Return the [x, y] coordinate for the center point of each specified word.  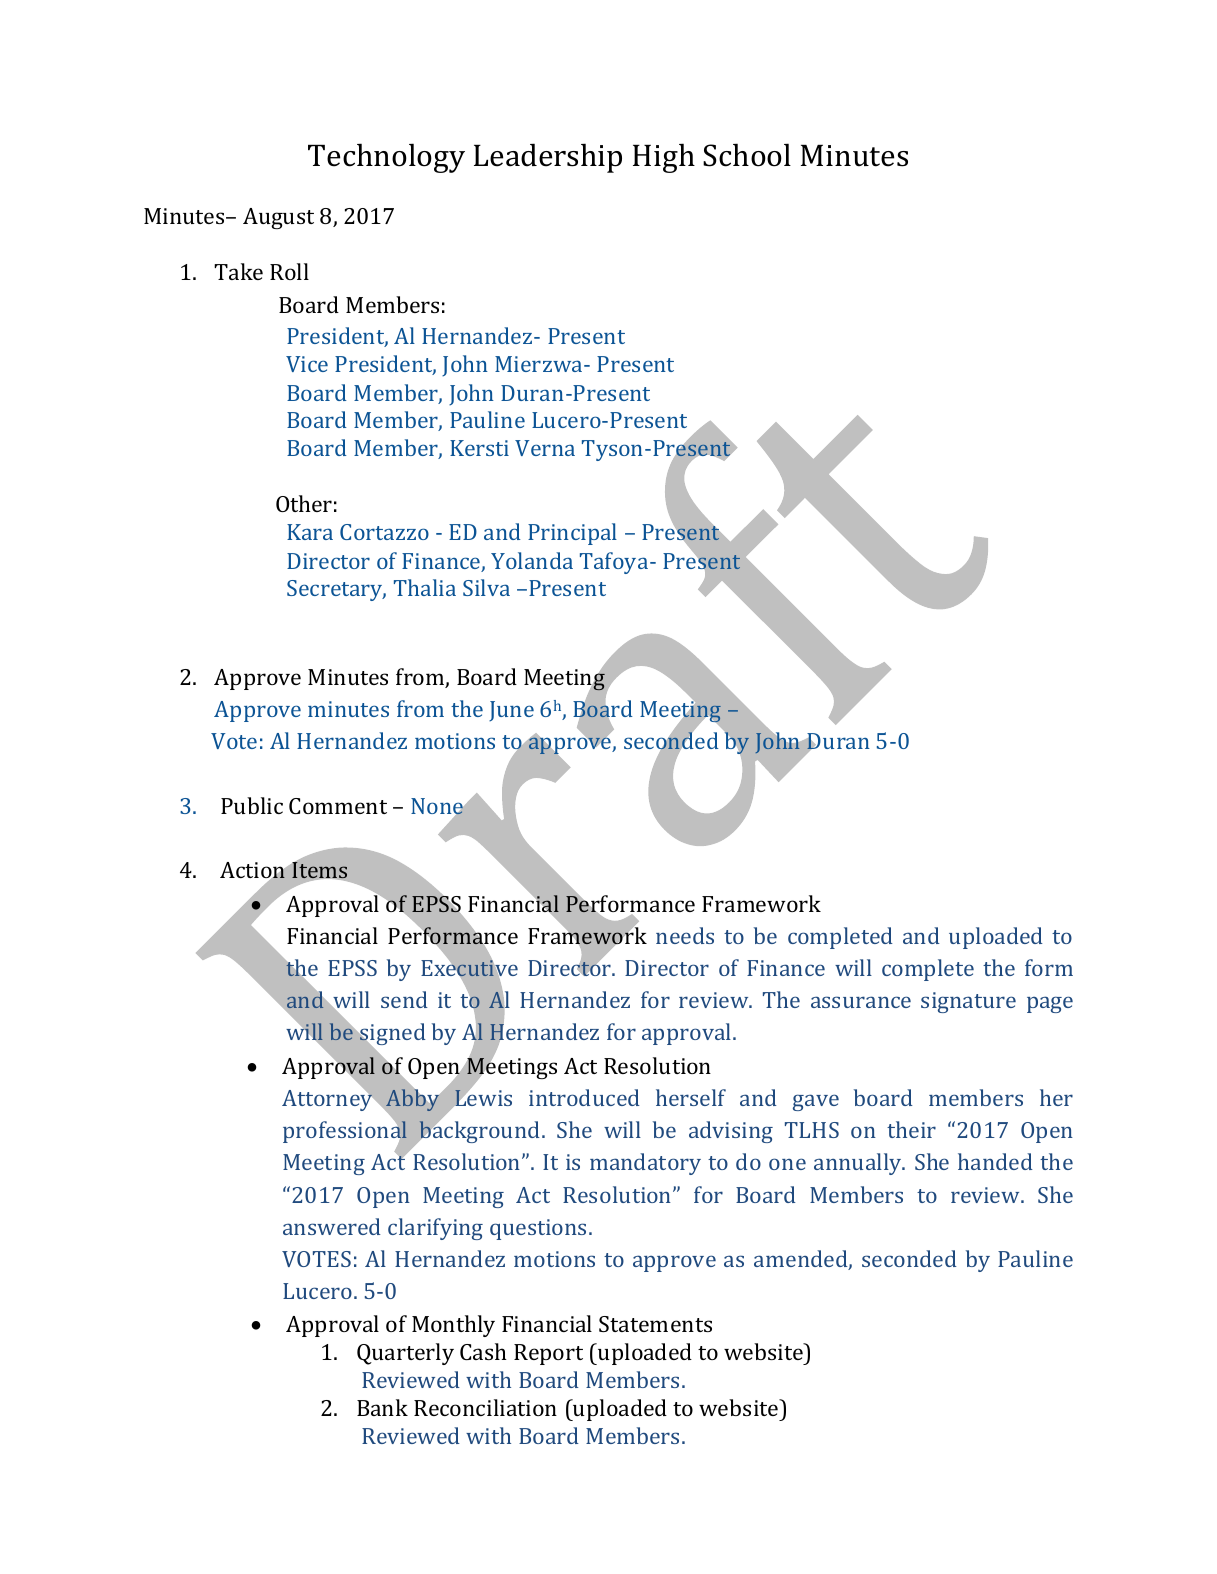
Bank [382, 1407]
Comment [338, 806]
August [278, 218]
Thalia [425, 587]
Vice [307, 364]
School [747, 155]
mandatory [645, 1164]
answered [332, 1226]
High [664, 158]
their [911, 1129]
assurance [861, 1002]
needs [685, 935]
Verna [545, 448]
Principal [572, 534]
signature [968, 1002]
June [511, 711]
